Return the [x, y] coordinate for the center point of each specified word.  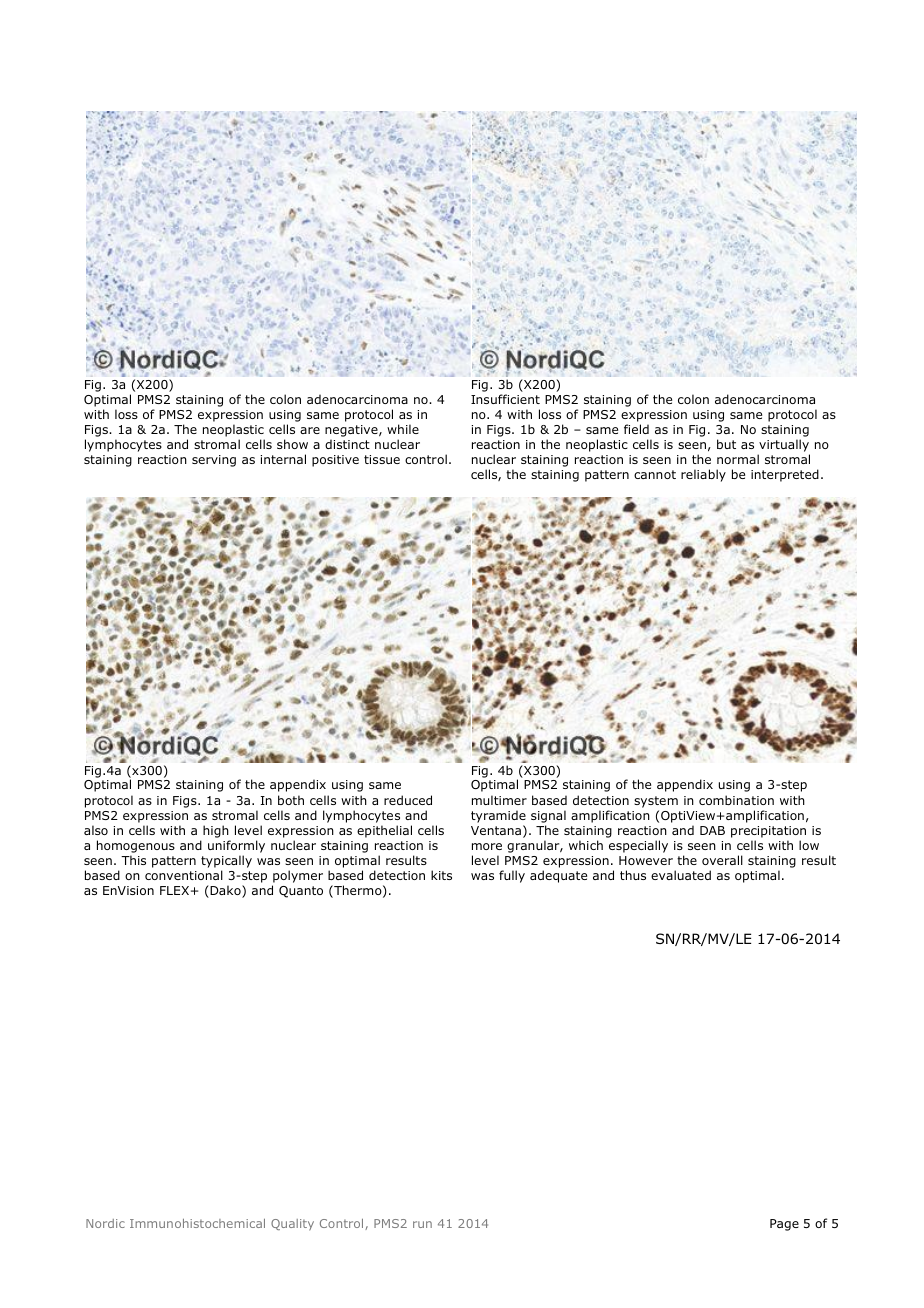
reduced [408, 800]
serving [214, 461]
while [403, 429]
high [216, 831]
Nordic [105, 1223]
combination [736, 800]
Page [784, 1225]
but [726, 444]
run [422, 1224]
